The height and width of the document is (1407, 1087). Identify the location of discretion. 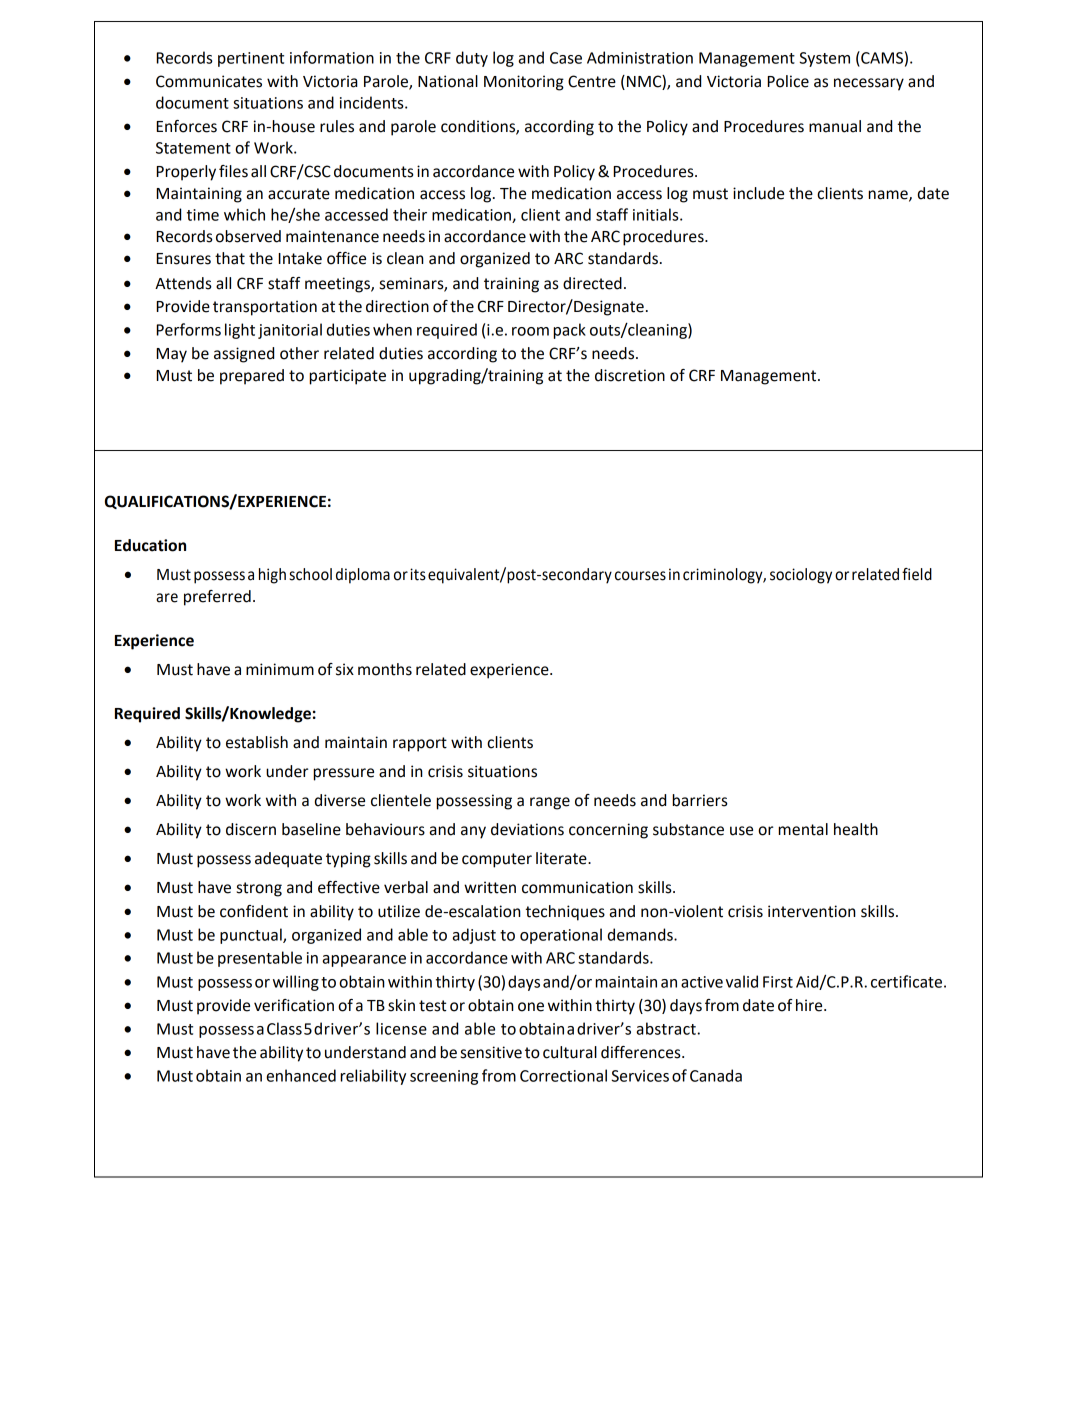
(630, 375).
